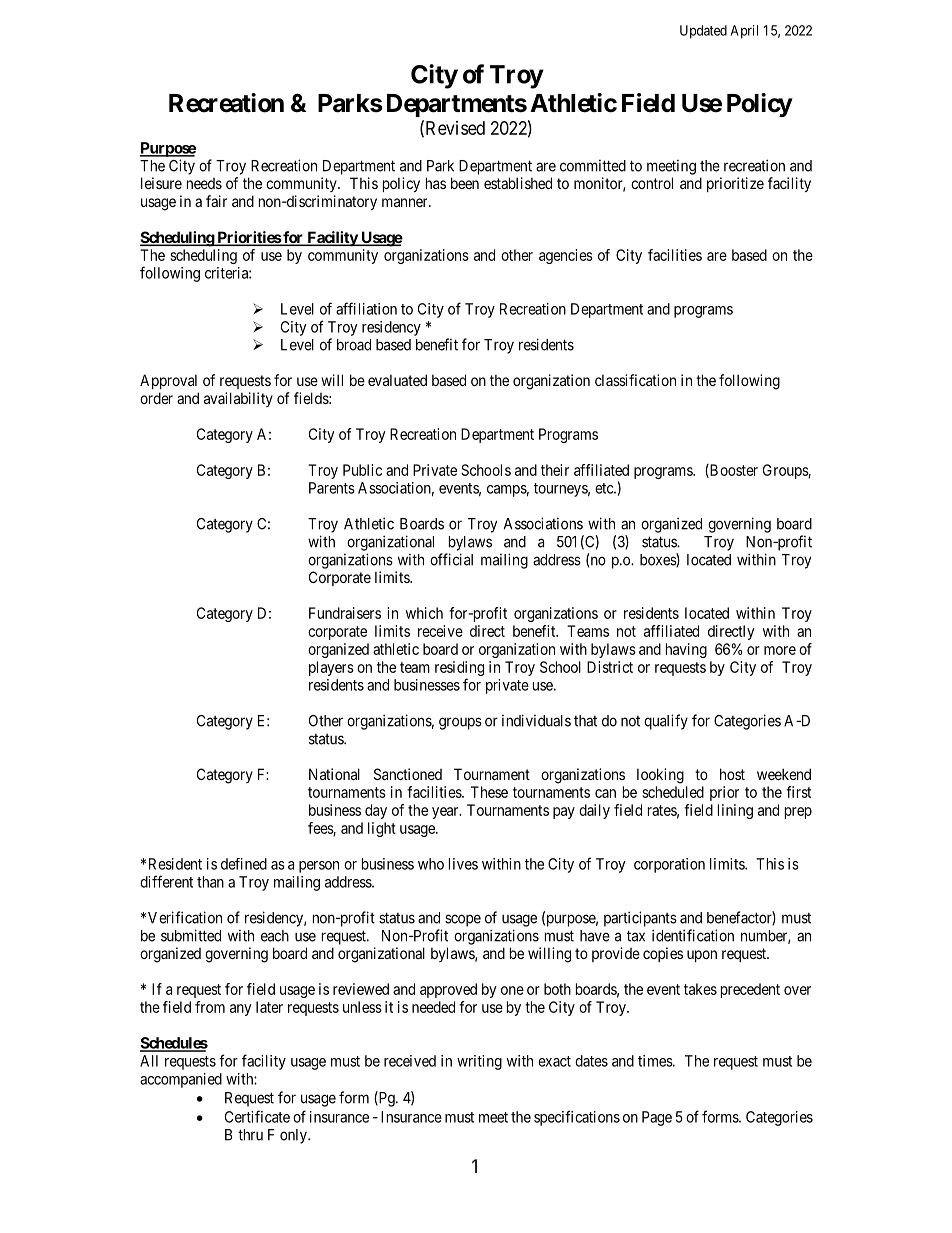 The height and width of the screenshot is (1233, 952). What do you see at coordinates (703, 32) in the screenshot?
I see `Updated` at bounding box center [703, 32].
